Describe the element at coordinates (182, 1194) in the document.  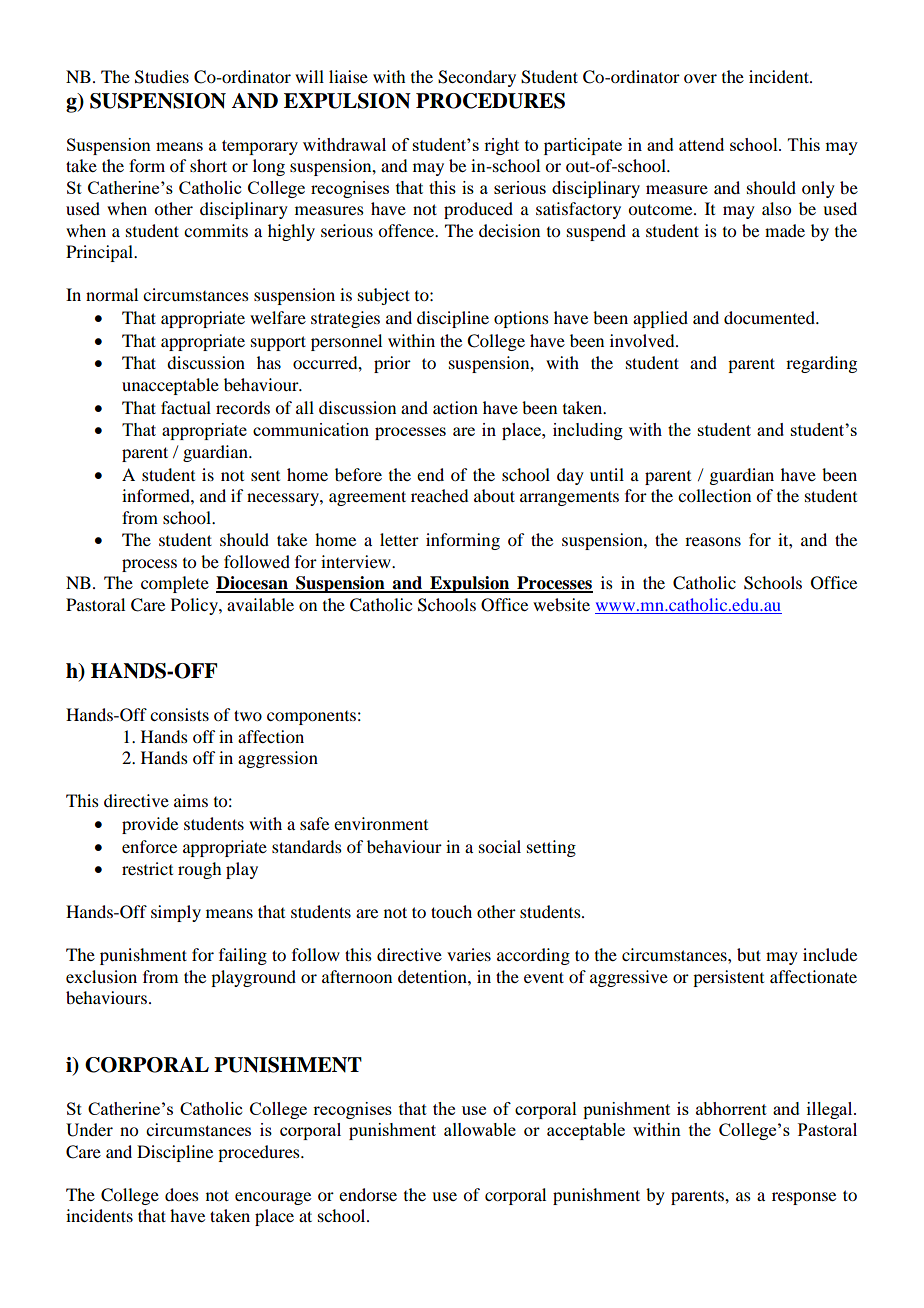
I see `does` at that location.
